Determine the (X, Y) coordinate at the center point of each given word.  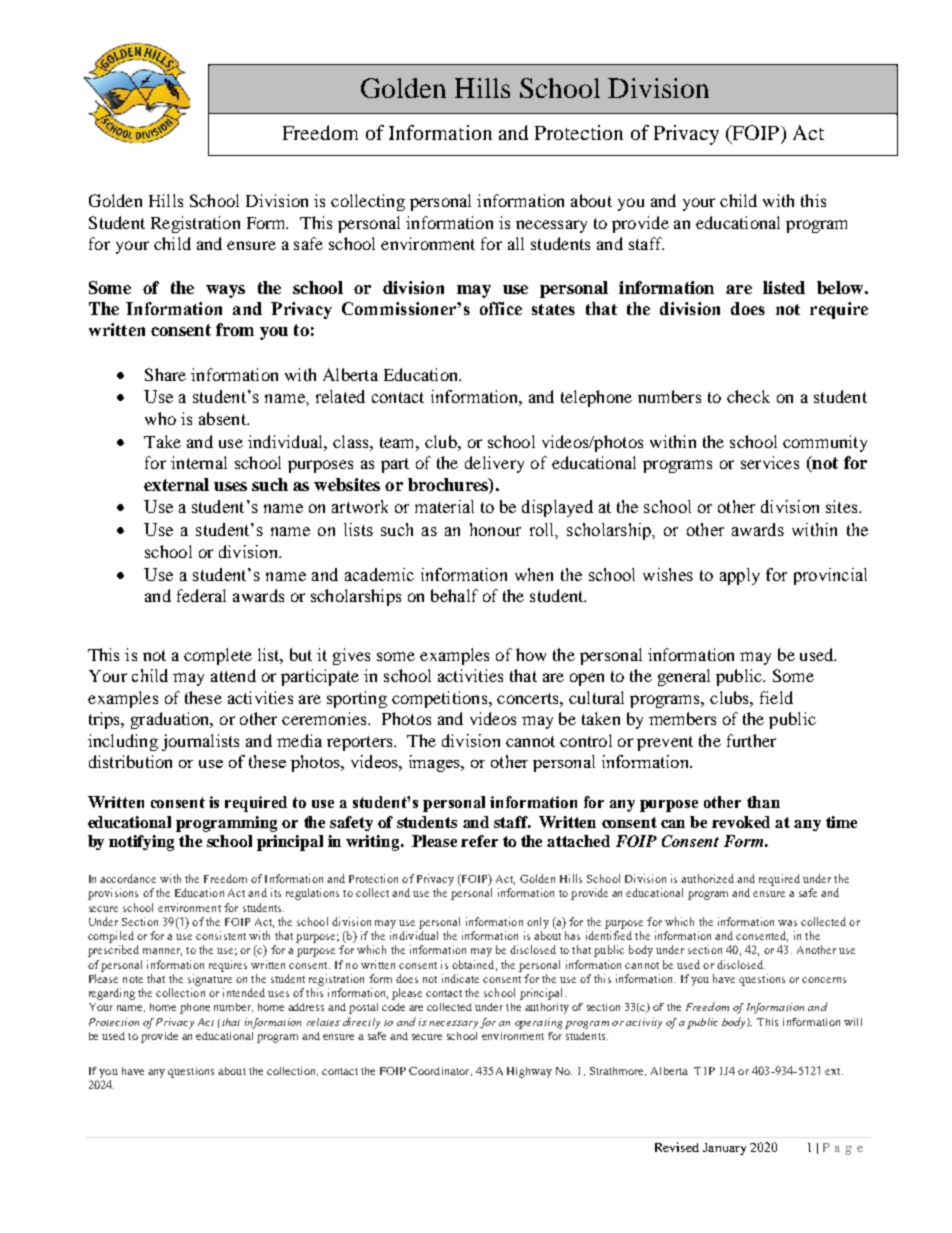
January (724, 1149)
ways (225, 291)
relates (323, 1022)
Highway (529, 1072)
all (516, 243)
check (748, 396)
